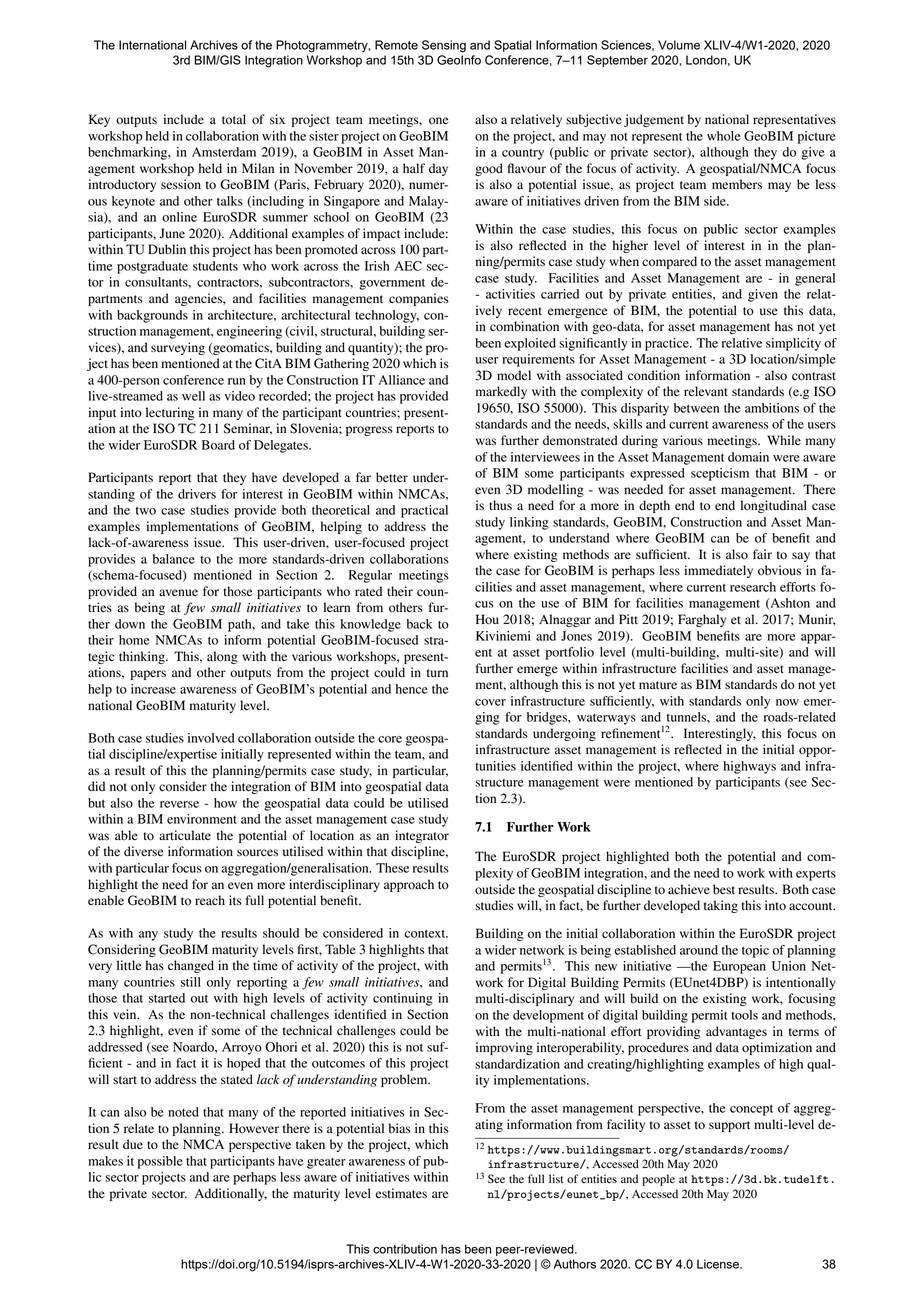 The image size is (924, 1308). Describe the element at coordinates (401, 1193) in the image. I see `estimates` at that location.
